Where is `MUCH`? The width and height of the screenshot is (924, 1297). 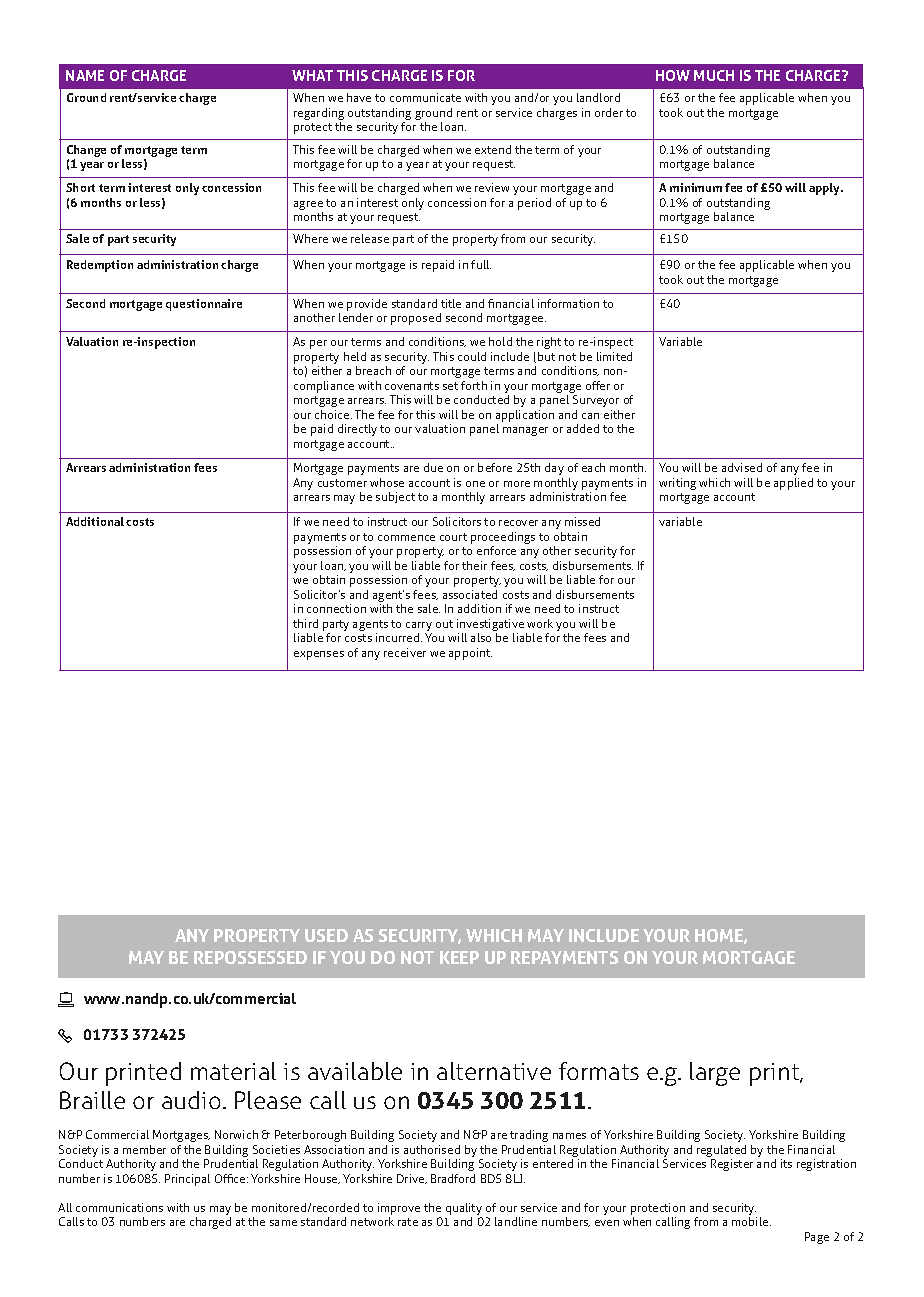 MUCH is located at coordinates (714, 75).
